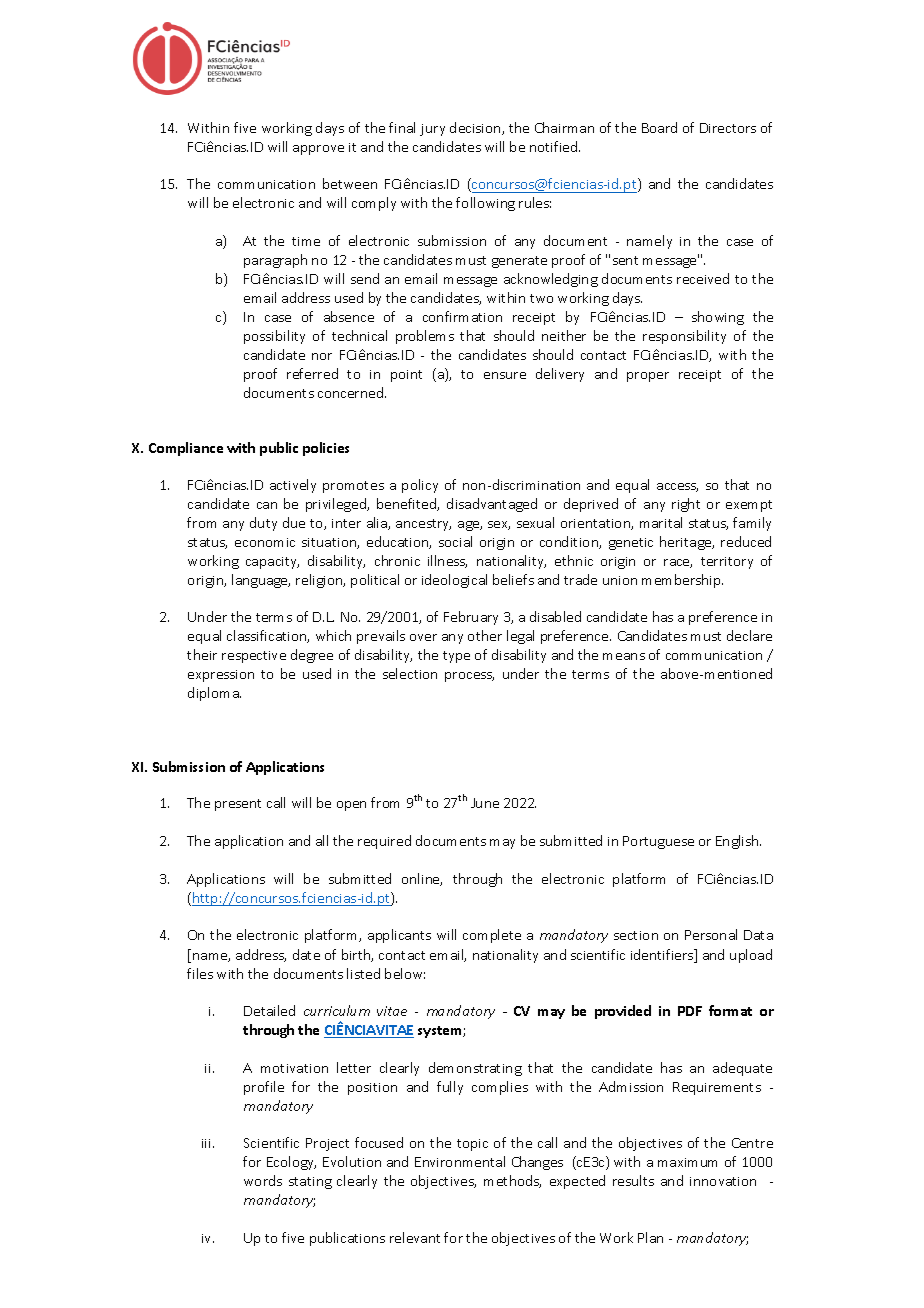 Image resolution: width=924 pixels, height=1308 pixels. What do you see at coordinates (263, 1180) in the screenshot?
I see `words` at bounding box center [263, 1180].
